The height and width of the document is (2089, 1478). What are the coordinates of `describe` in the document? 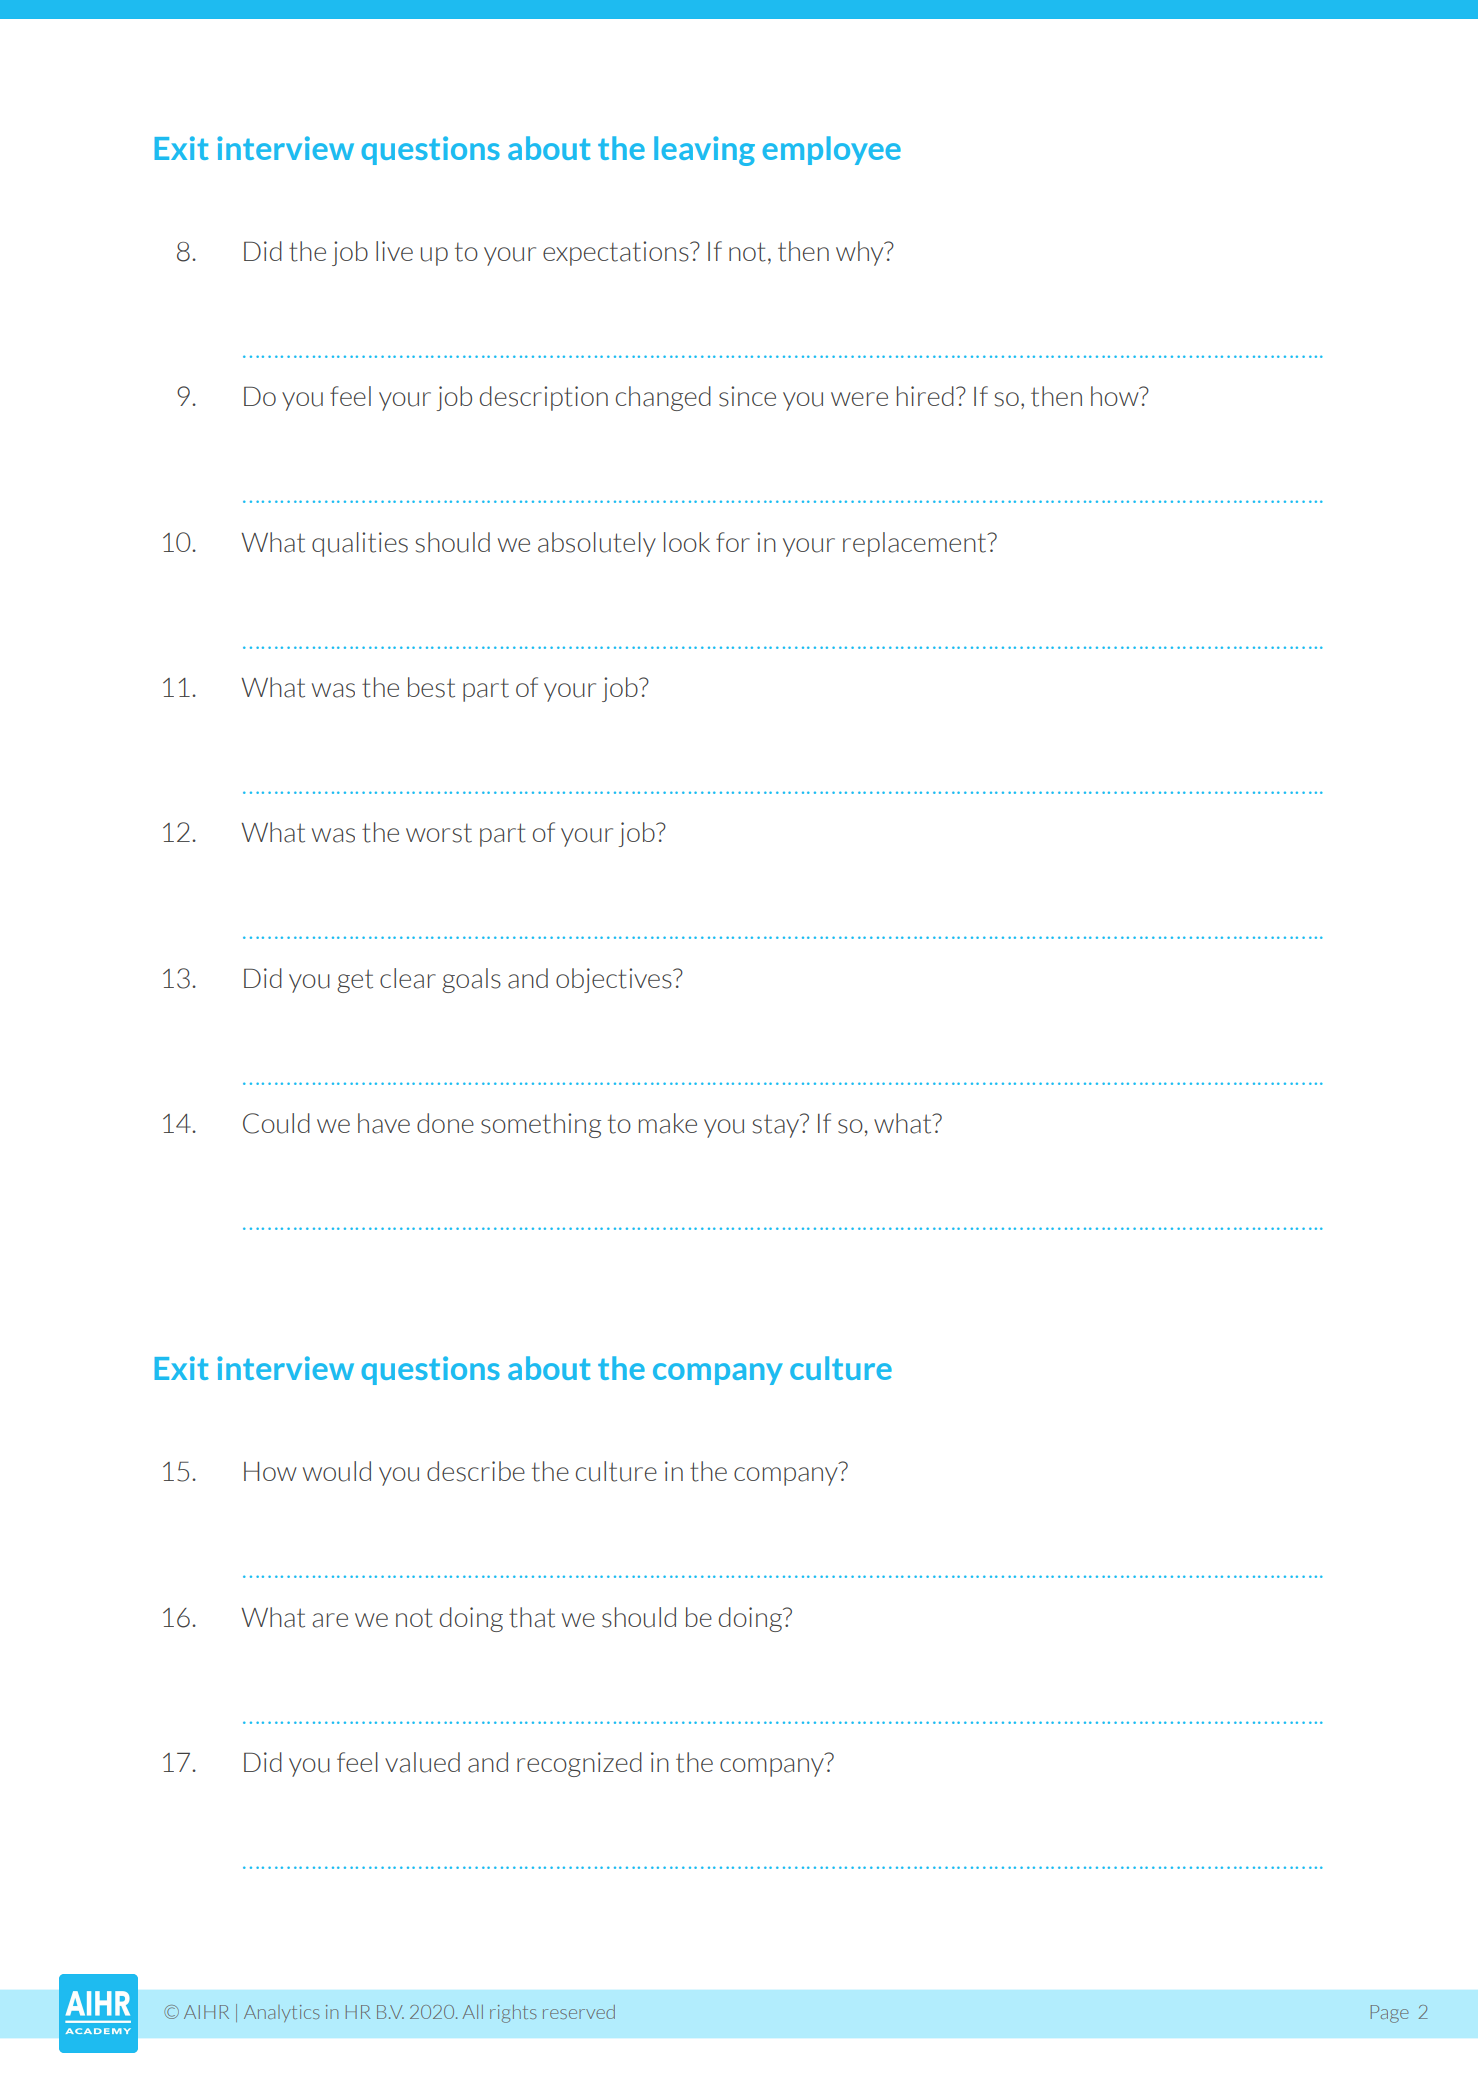 It's located at (476, 1471).
